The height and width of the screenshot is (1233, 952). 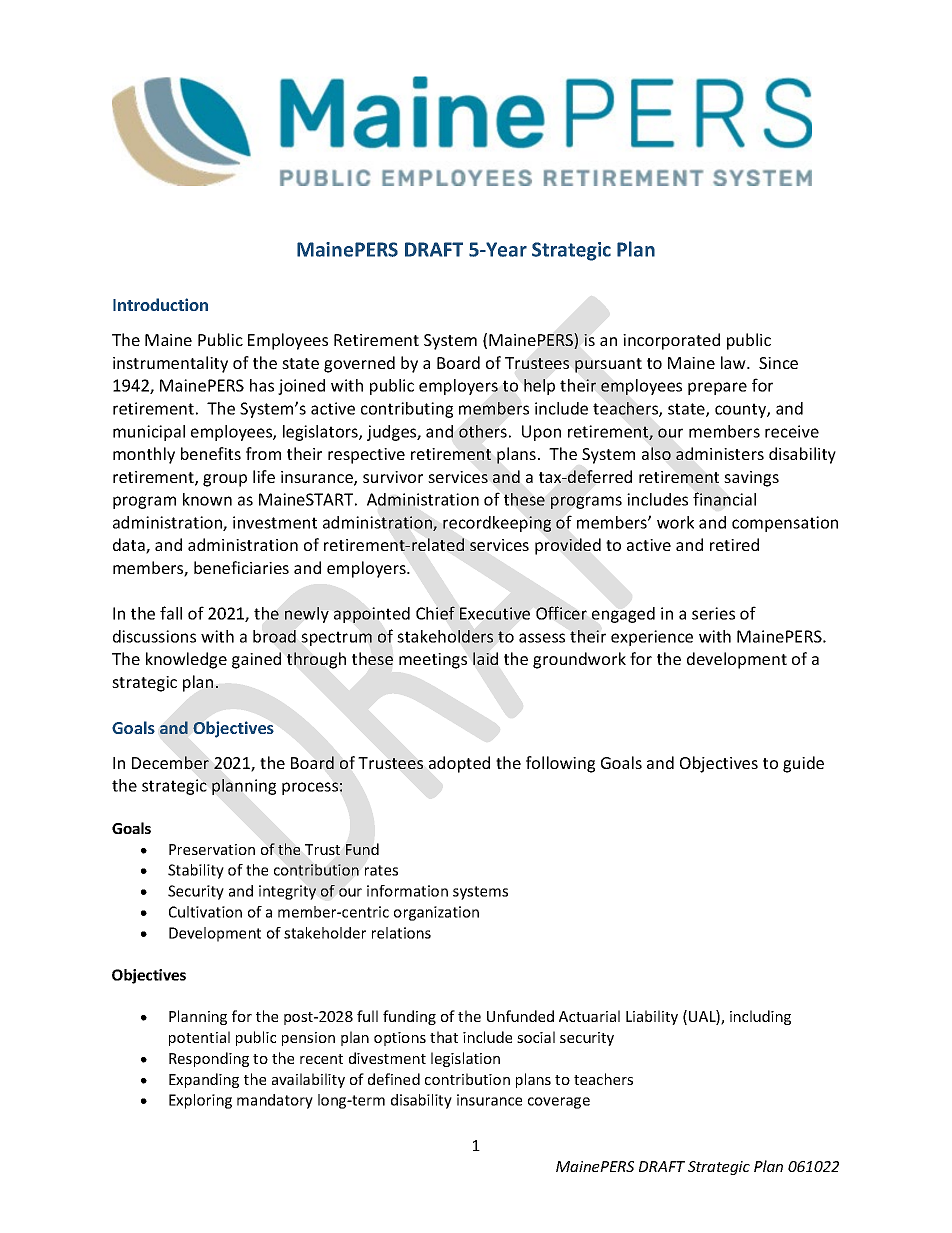 I want to click on guide, so click(x=803, y=764).
